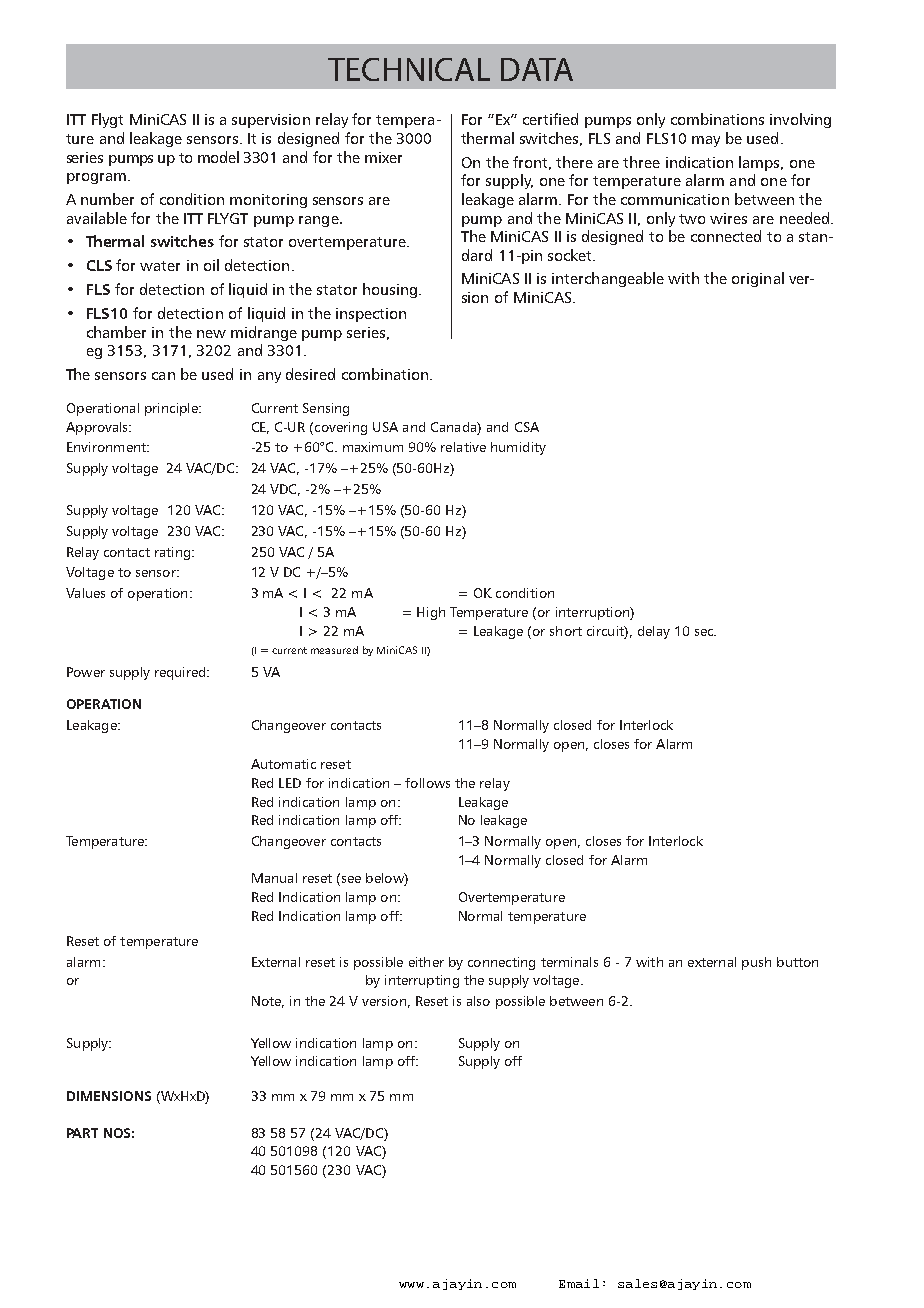 The height and width of the page is (1308, 924). What do you see at coordinates (756, 963) in the page?
I see `push` at bounding box center [756, 963].
